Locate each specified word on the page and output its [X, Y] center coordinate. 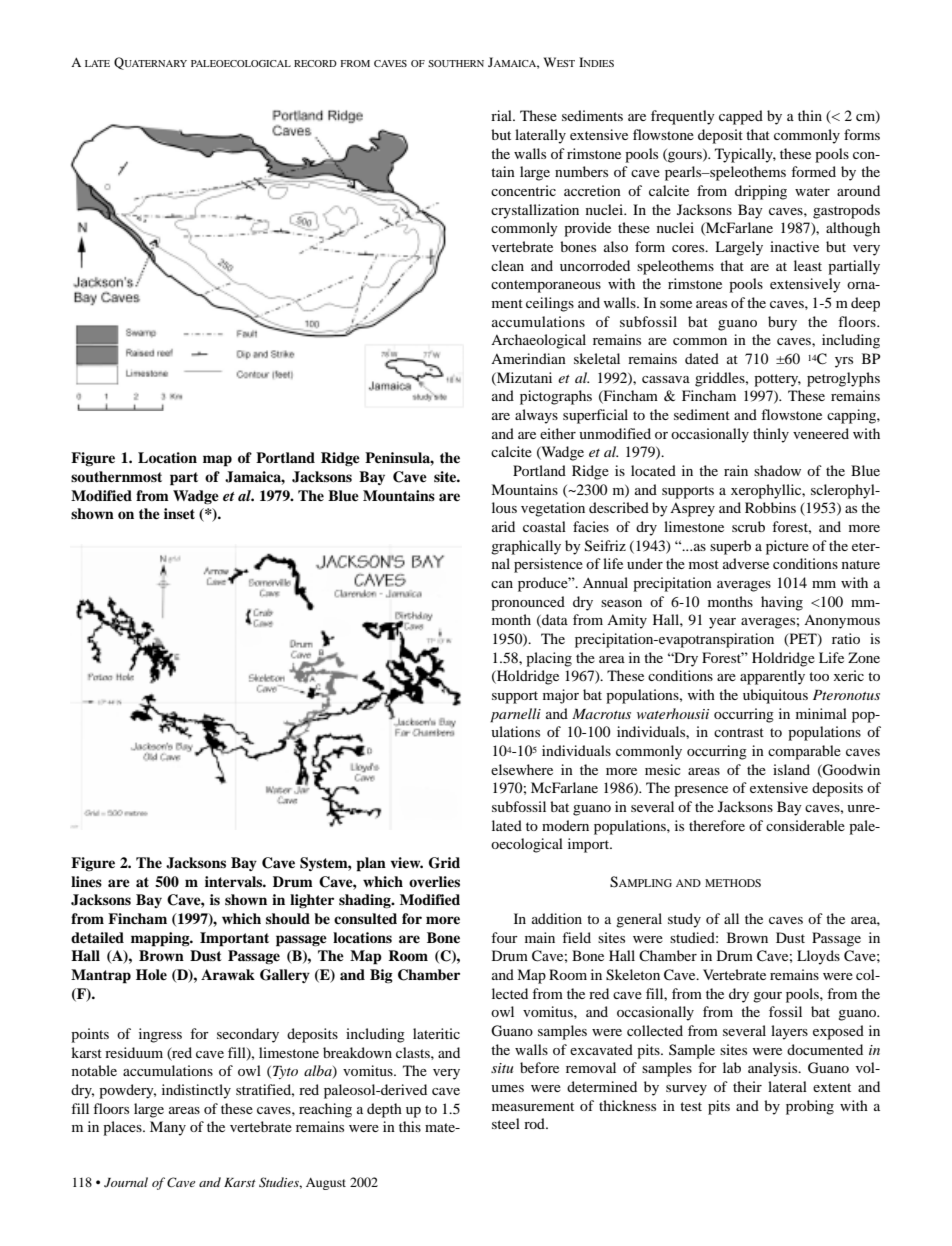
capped [741, 117]
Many [168, 1128]
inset [179, 513]
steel [506, 1123]
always [536, 416]
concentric [523, 190]
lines [86, 881]
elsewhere [522, 769]
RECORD [315, 63]
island [791, 769]
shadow [777, 470]
